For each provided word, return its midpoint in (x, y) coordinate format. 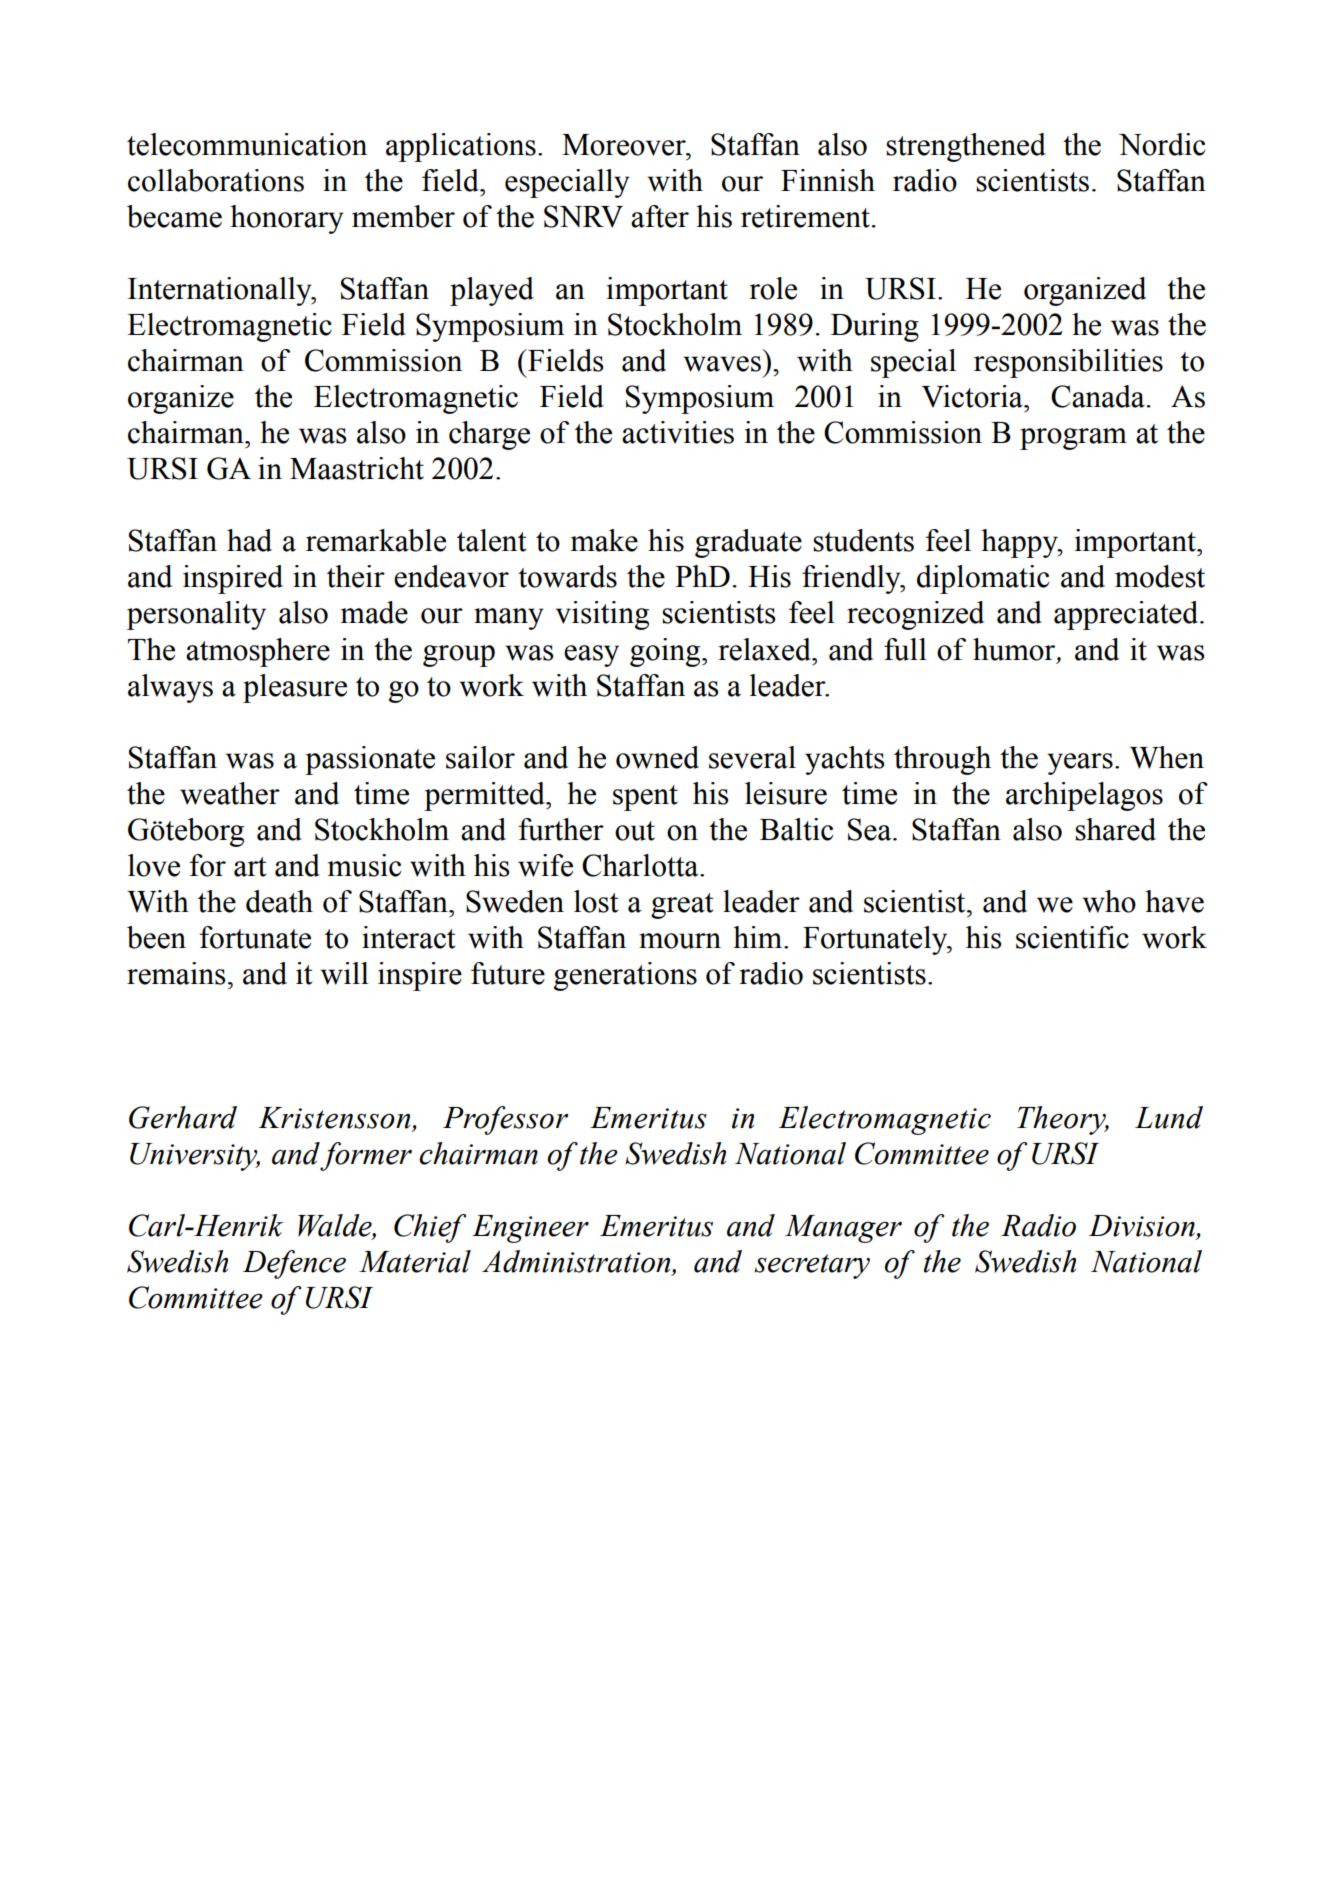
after (660, 216)
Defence (294, 1264)
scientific (1072, 937)
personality (196, 615)
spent (645, 798)
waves (722, 364)
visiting (602, 615)
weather (230, 793)
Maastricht (357, 468)
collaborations (216, 180)
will (344, 973)
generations (625, 976)
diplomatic (983, 579)
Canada (1098, 396)
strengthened (966, 147)
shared (1115, 829)
